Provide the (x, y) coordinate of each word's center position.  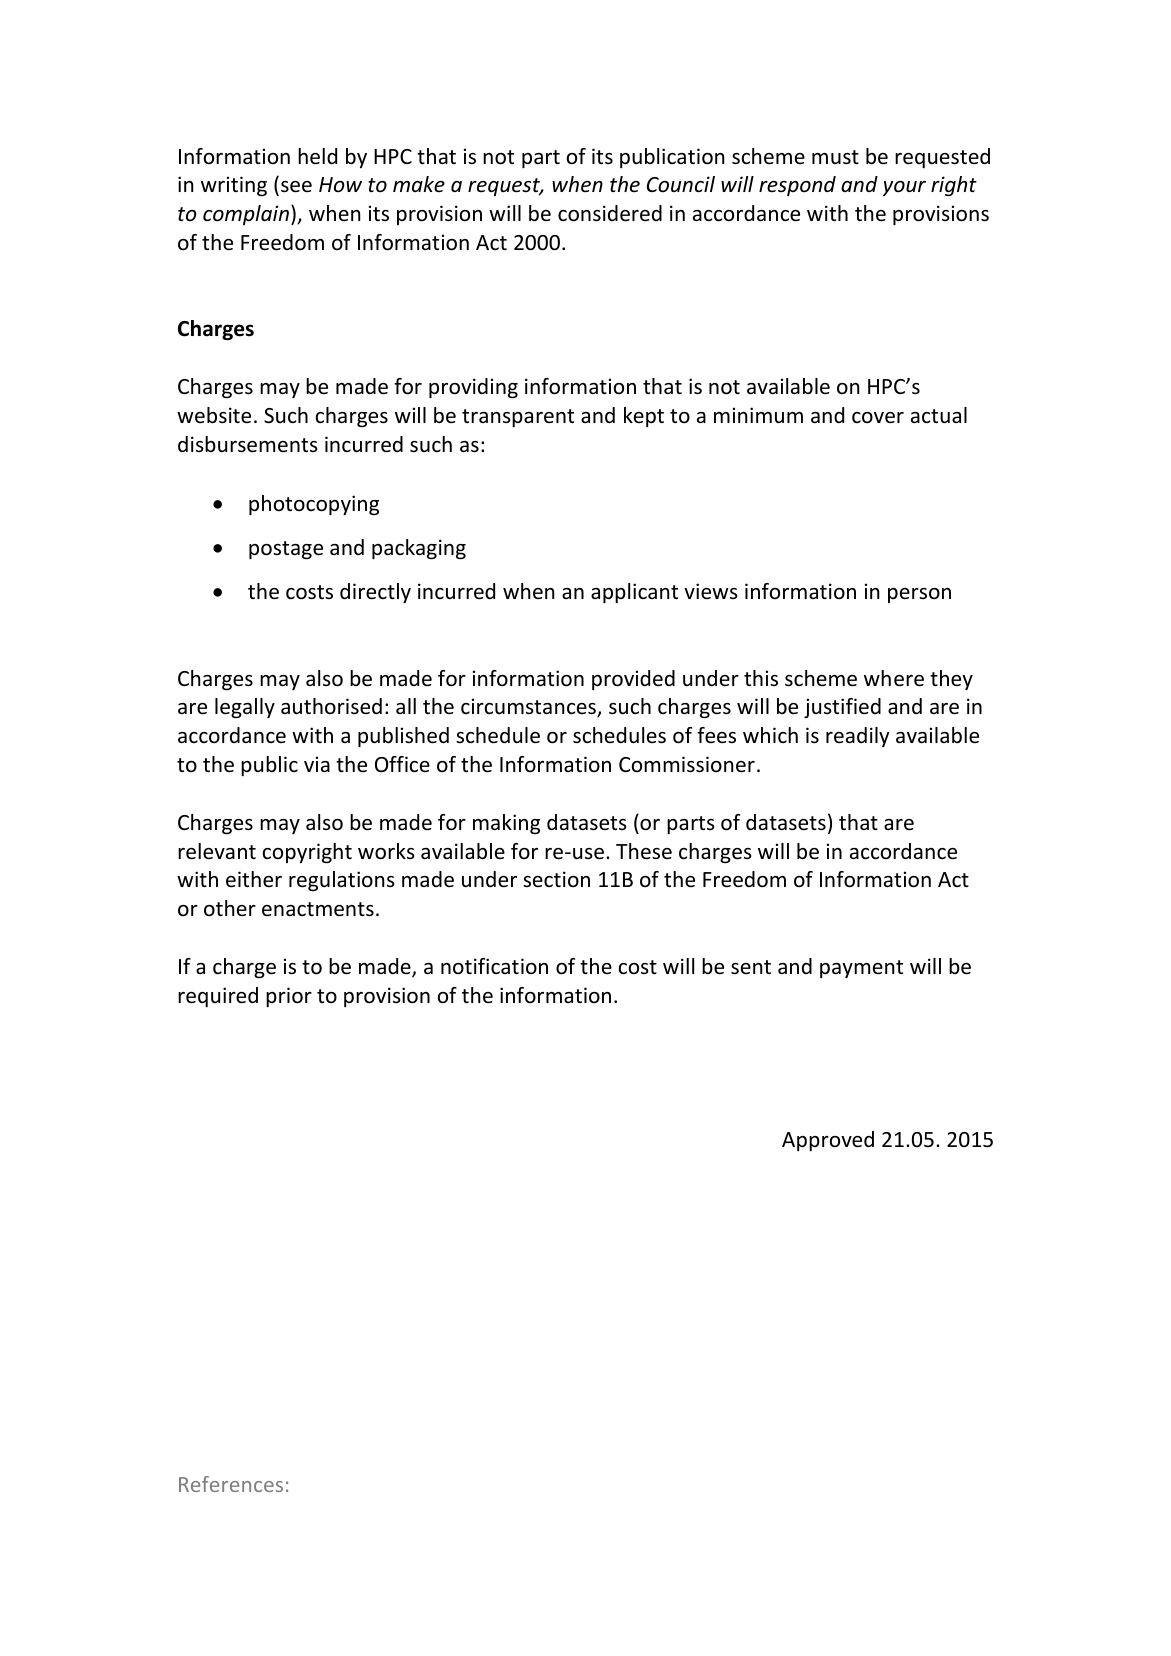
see (296, 187)
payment (861, 969)
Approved (828, 1141)
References (231, 1484)
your (904, 188)
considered (610, 213)
